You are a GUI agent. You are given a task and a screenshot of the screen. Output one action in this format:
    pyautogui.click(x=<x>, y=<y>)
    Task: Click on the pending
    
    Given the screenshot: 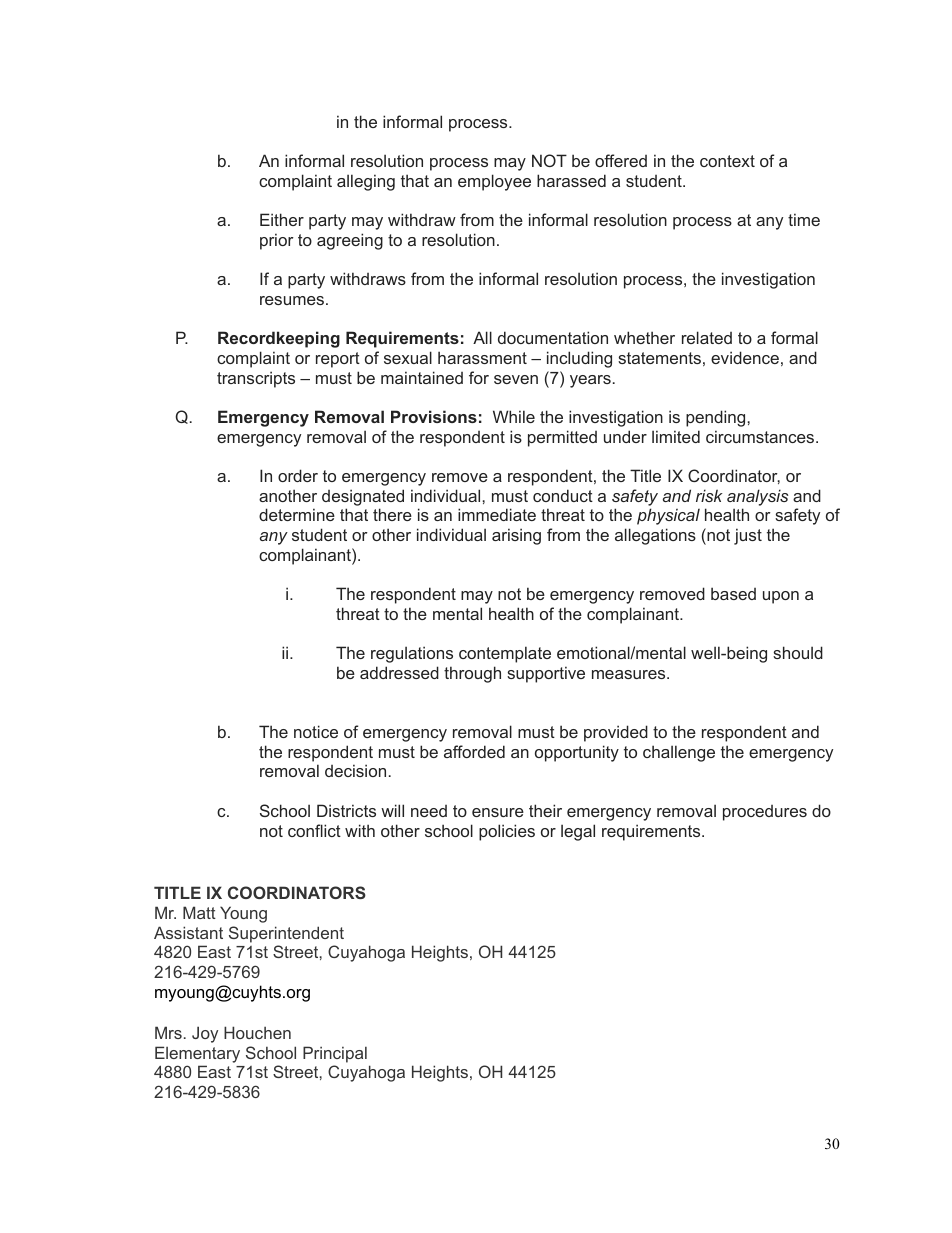 What is the action you would take?
    pyautogui.click(x=717, y=418)
